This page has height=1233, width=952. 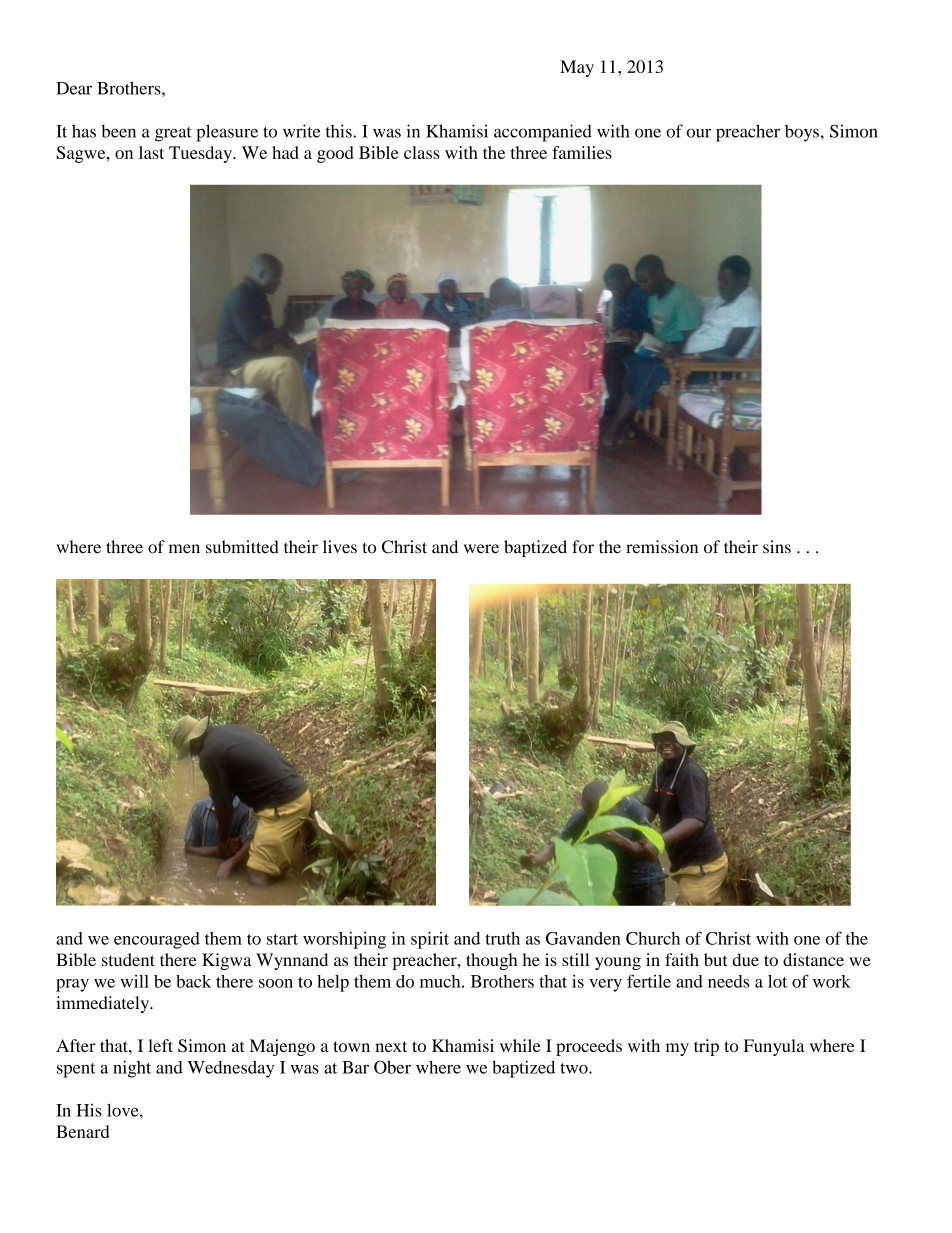 What do you see at coordinates (422, 152) in the page?
I see `class` at bounding box center [422, 152].
